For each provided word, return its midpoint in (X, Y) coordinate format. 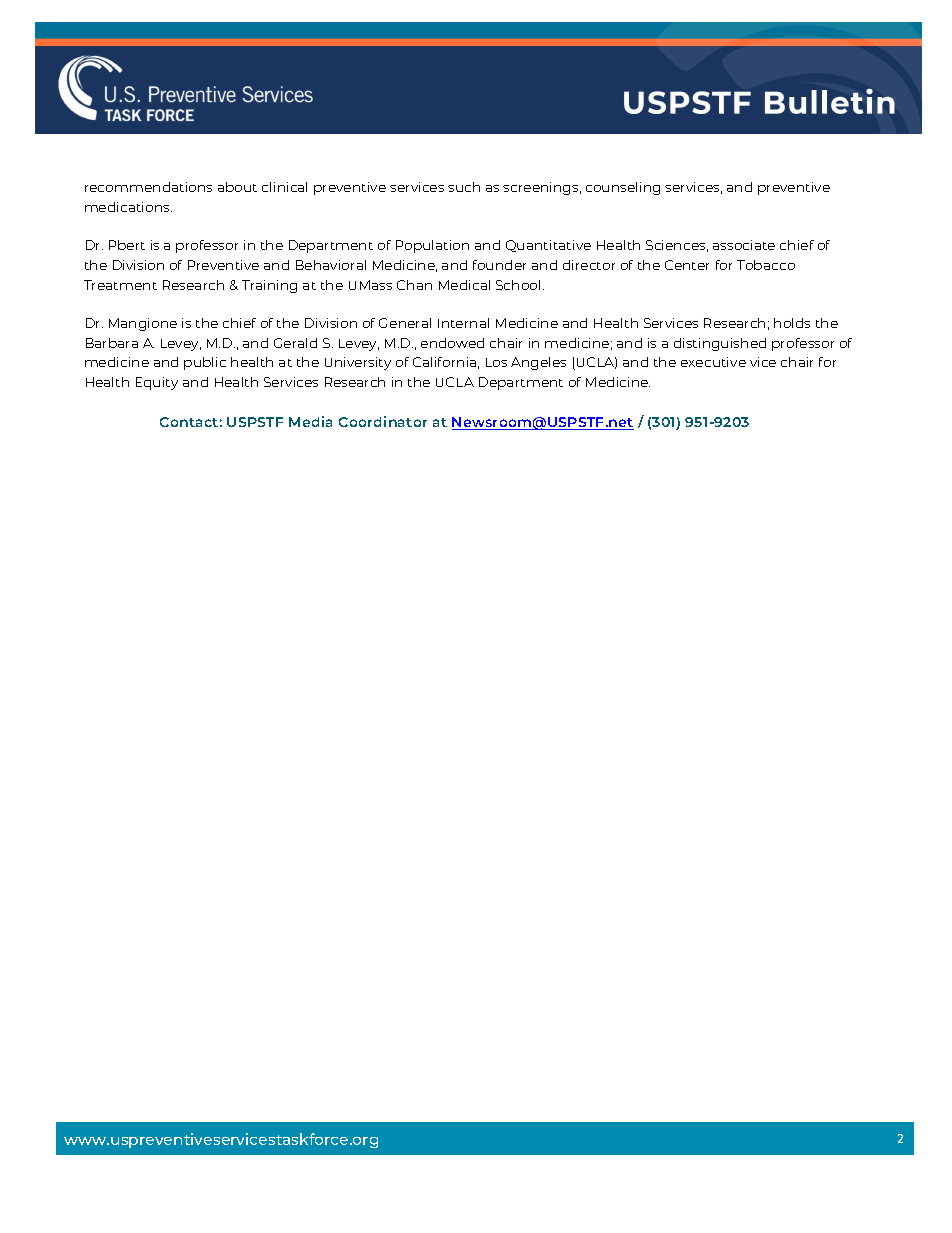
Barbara (112, 343)
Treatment (120, 285)
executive (713, 362)
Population (432, 246)
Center (687, 265)
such (464, 187)
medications (128, 207)
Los (496, 362)
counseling (623, 188)
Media (310, 421)
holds (792, 323)
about (237, 187)
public (205, 363)
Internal (463, 323)
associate (744, 245)
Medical (464, 285)
